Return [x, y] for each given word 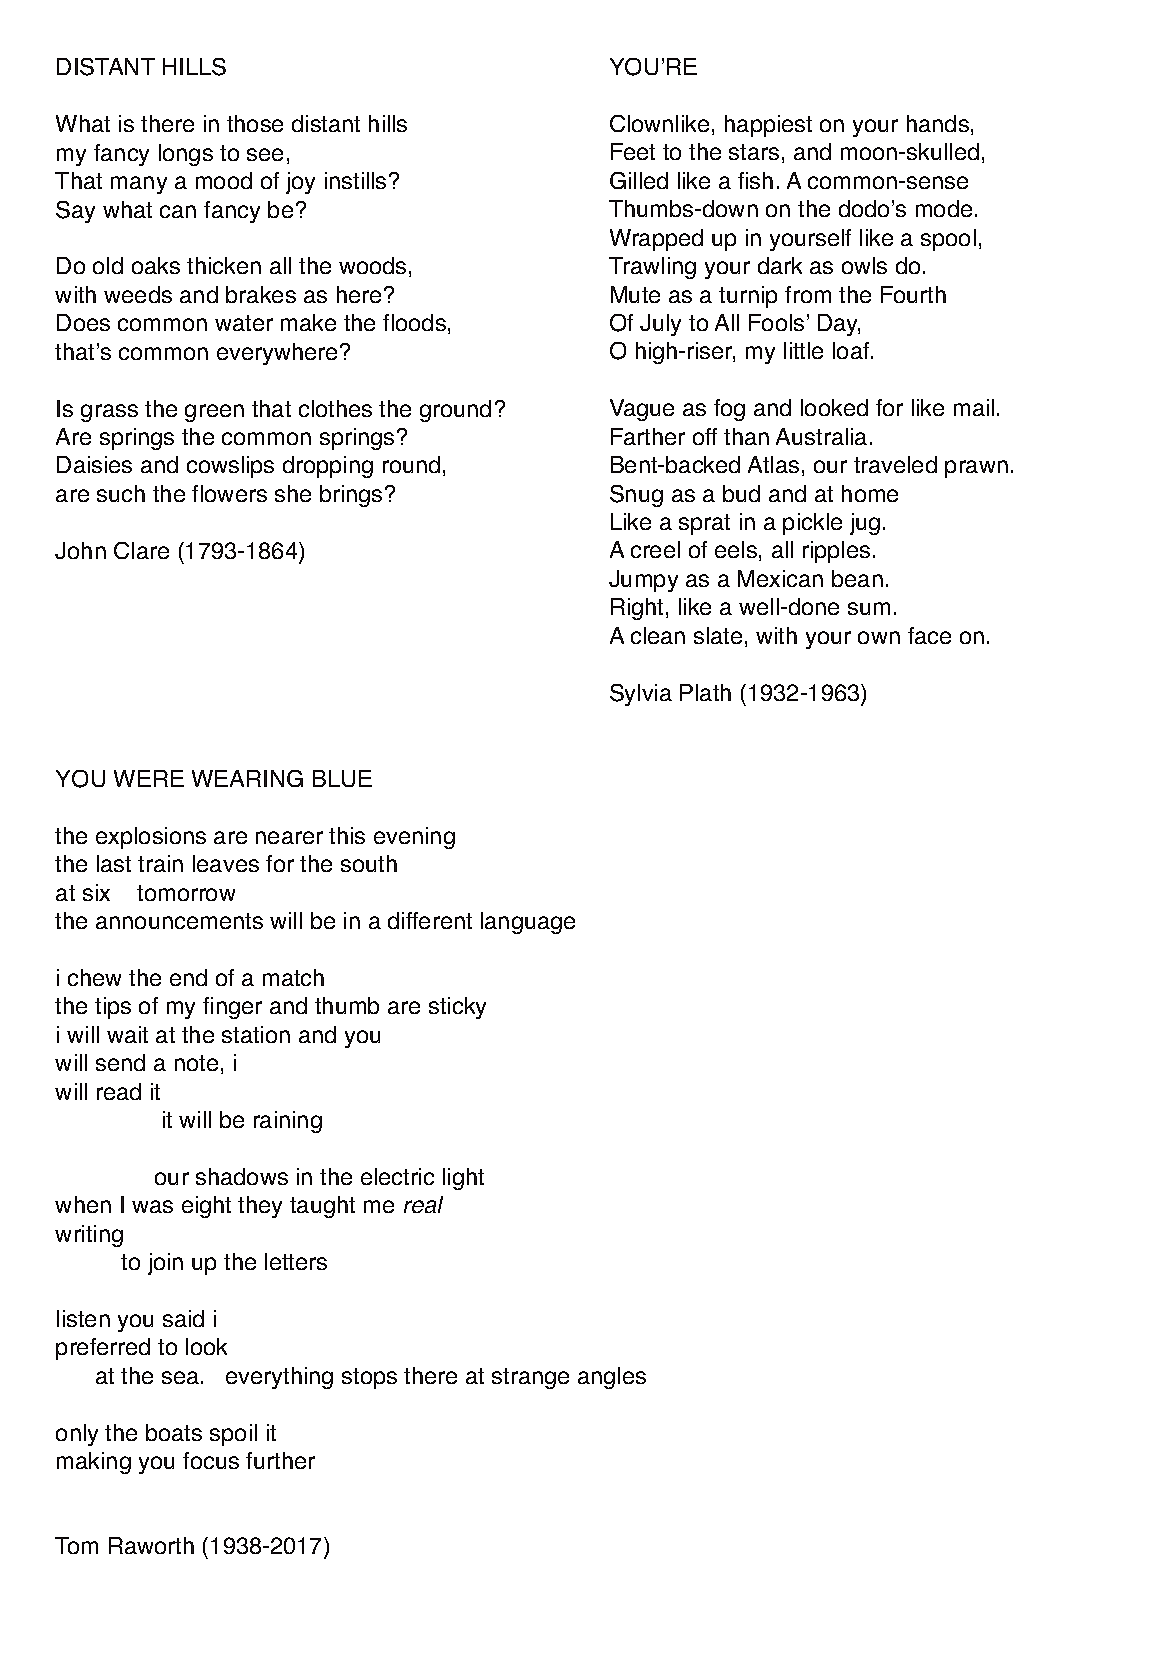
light [463, 1179]
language [528, 923]
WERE [149, 778]
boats [174, 1432]
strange [530, 1378]
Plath [705, 692]
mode [944, 208]
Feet [633, 151]
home [870, 493]
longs [186, 155]
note [196, 1063]
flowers [229, 493]
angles [612, 1378]
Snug [636, 496]
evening [414, 838]
